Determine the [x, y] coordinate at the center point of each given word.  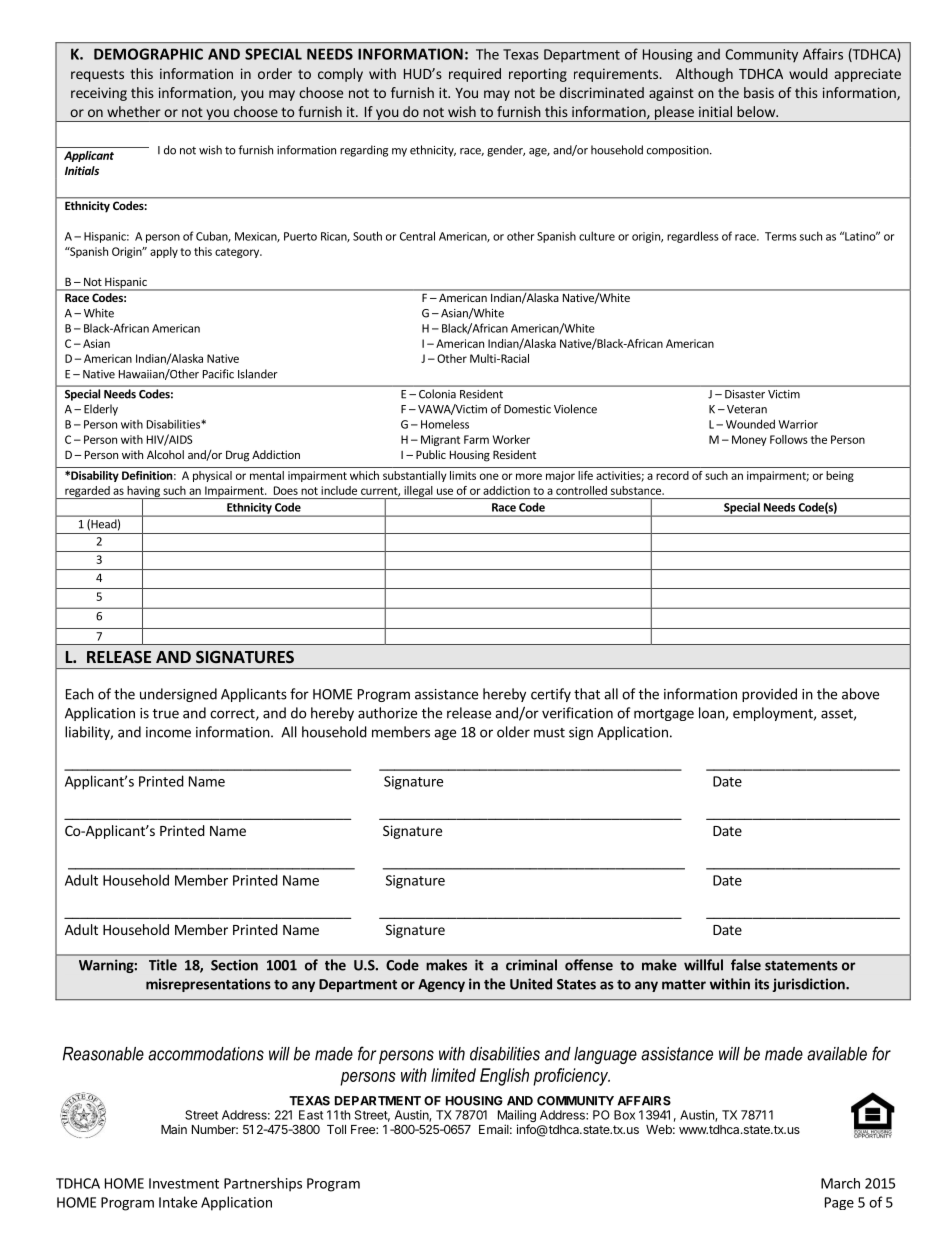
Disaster [745, 394]
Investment [184, 1183]
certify [551, 695]
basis [759, 92]
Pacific [218, 374]
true [166, 714]
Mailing [517, 1117]
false [746, 965]
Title [163, 965]
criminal [531, 965]
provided [769, 695]
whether [134, 111]
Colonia [437, 393]
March [840, 1183]
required [475, 75]
